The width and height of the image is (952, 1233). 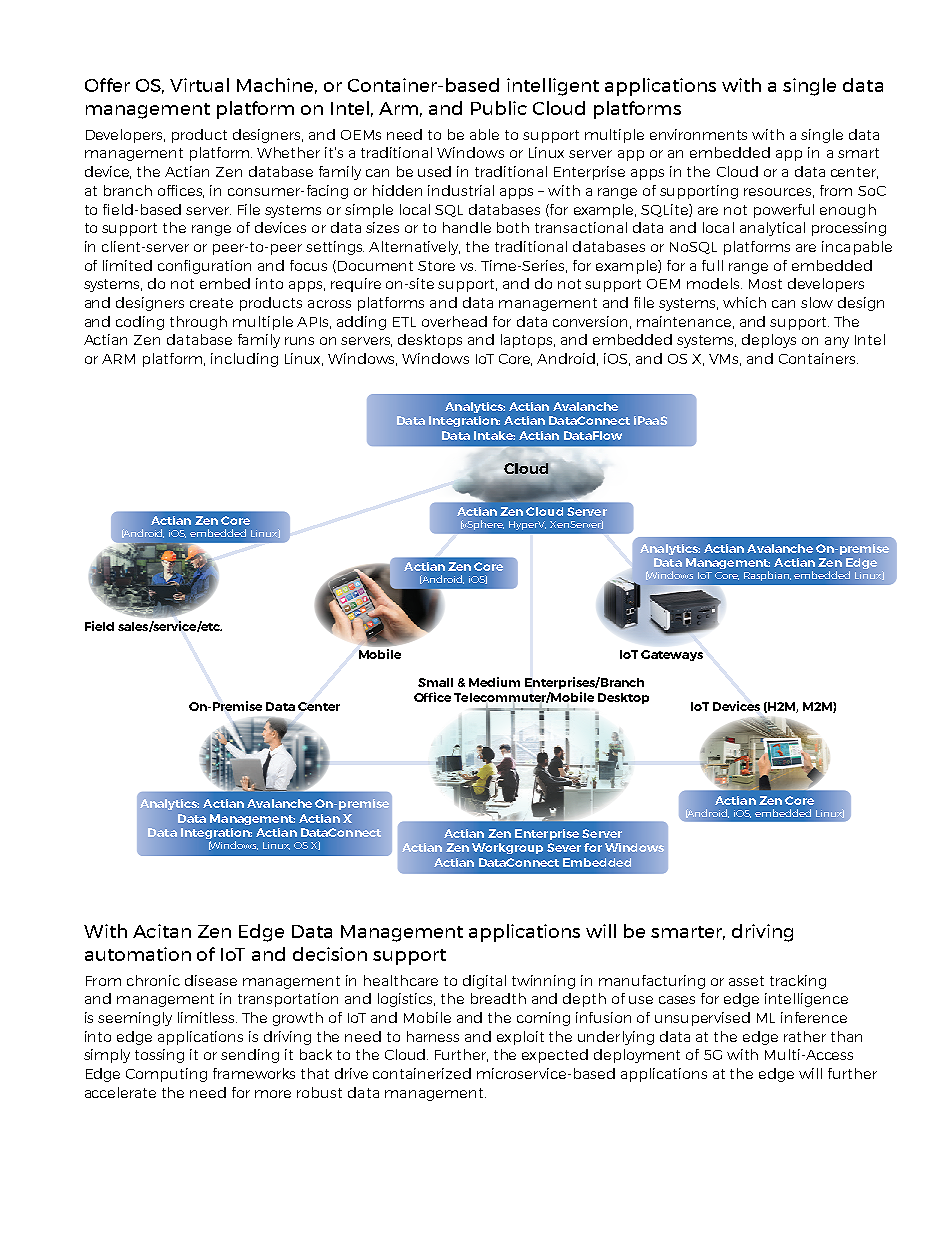 I want to click on Virtual, so click(x=199, y=85).
